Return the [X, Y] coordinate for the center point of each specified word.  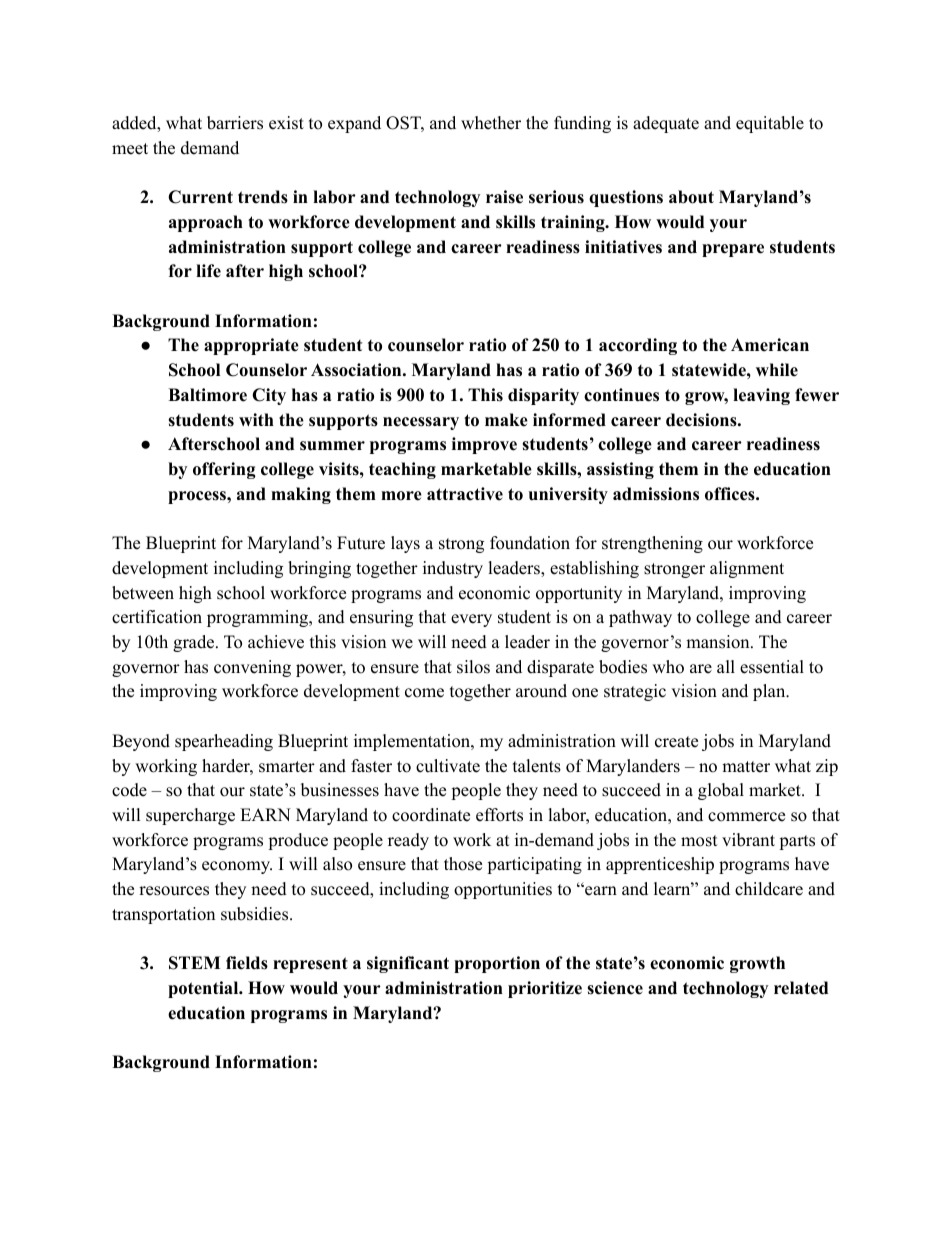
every [471, 620]
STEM [194, 963]
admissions [656, 494]
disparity [543, 396]
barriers [235, 123]
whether [491, 123]
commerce [746, 817]
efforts [499, 815]
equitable [770, 124]
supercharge [190, 816]
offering [224, 470]
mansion [719, 642]
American [770, 345]
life [208, 271]
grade [195, 643]
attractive [465, 494]
